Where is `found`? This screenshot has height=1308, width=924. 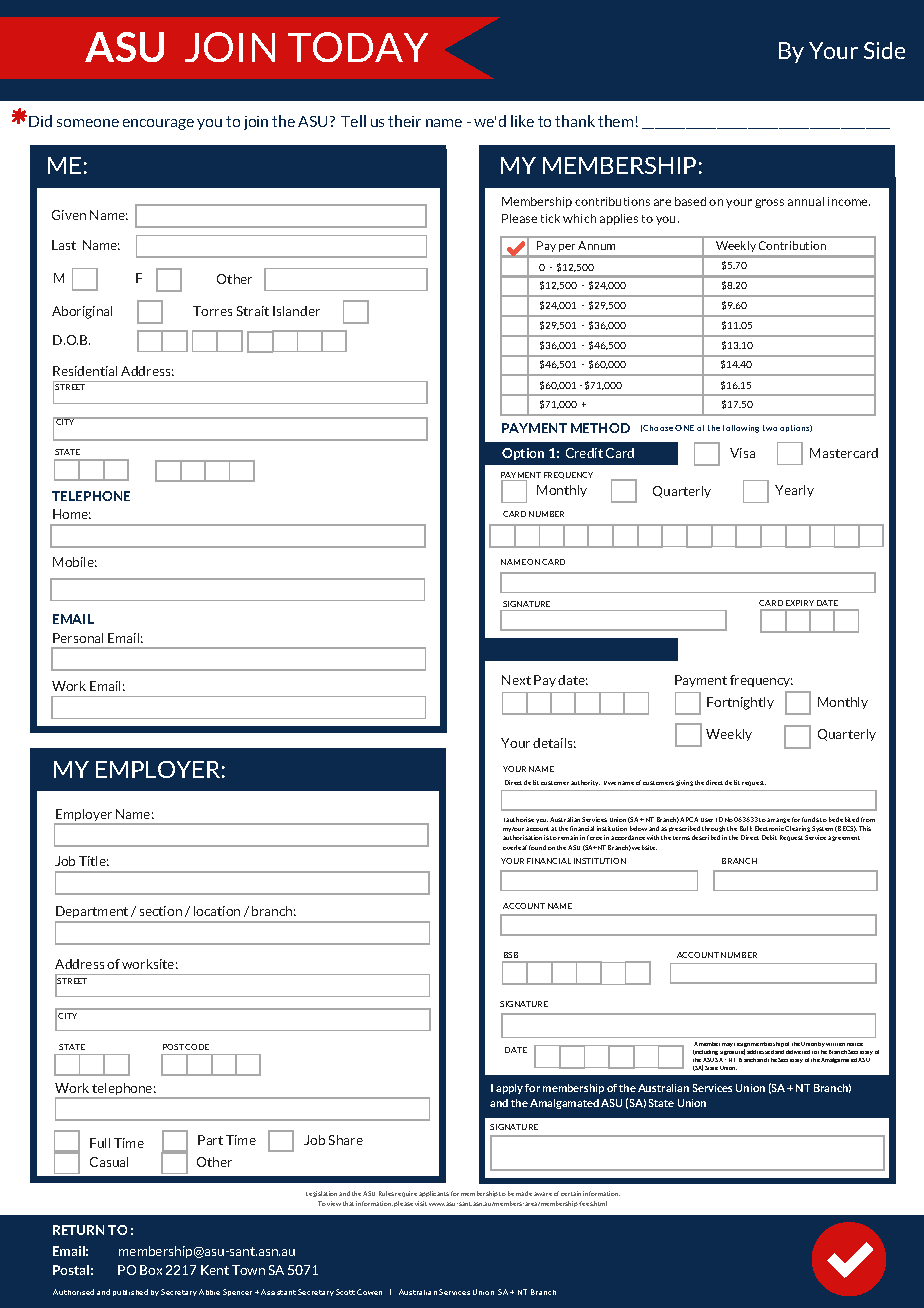 found is located at coordinates (537, 847).
